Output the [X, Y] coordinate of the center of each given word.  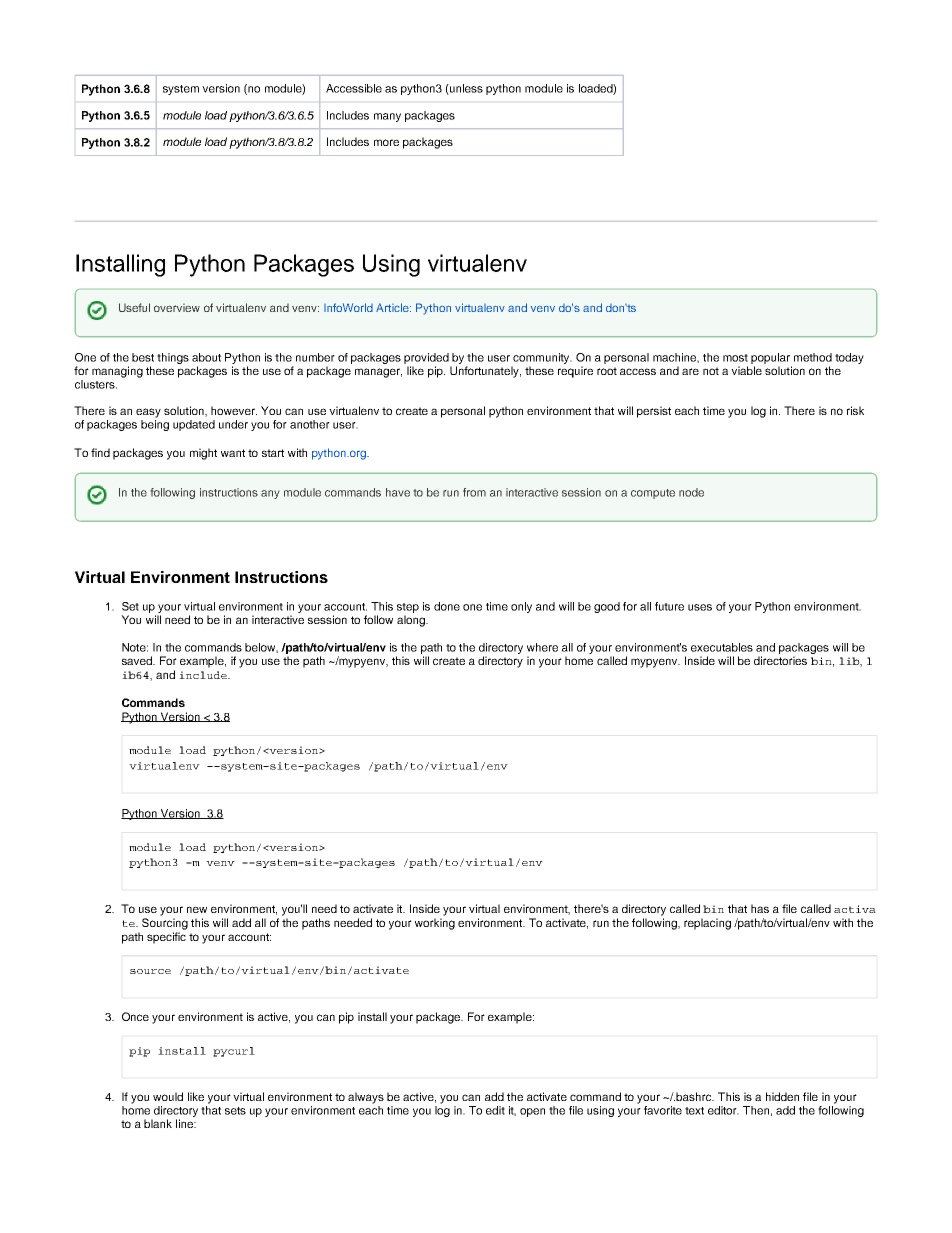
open [532, 1112]
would [168, 1096]
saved [138, 660]
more [386, 142]
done [447, 606]
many [387, 117]
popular [770, 358]
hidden [782, 1096]
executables [722, 647]
